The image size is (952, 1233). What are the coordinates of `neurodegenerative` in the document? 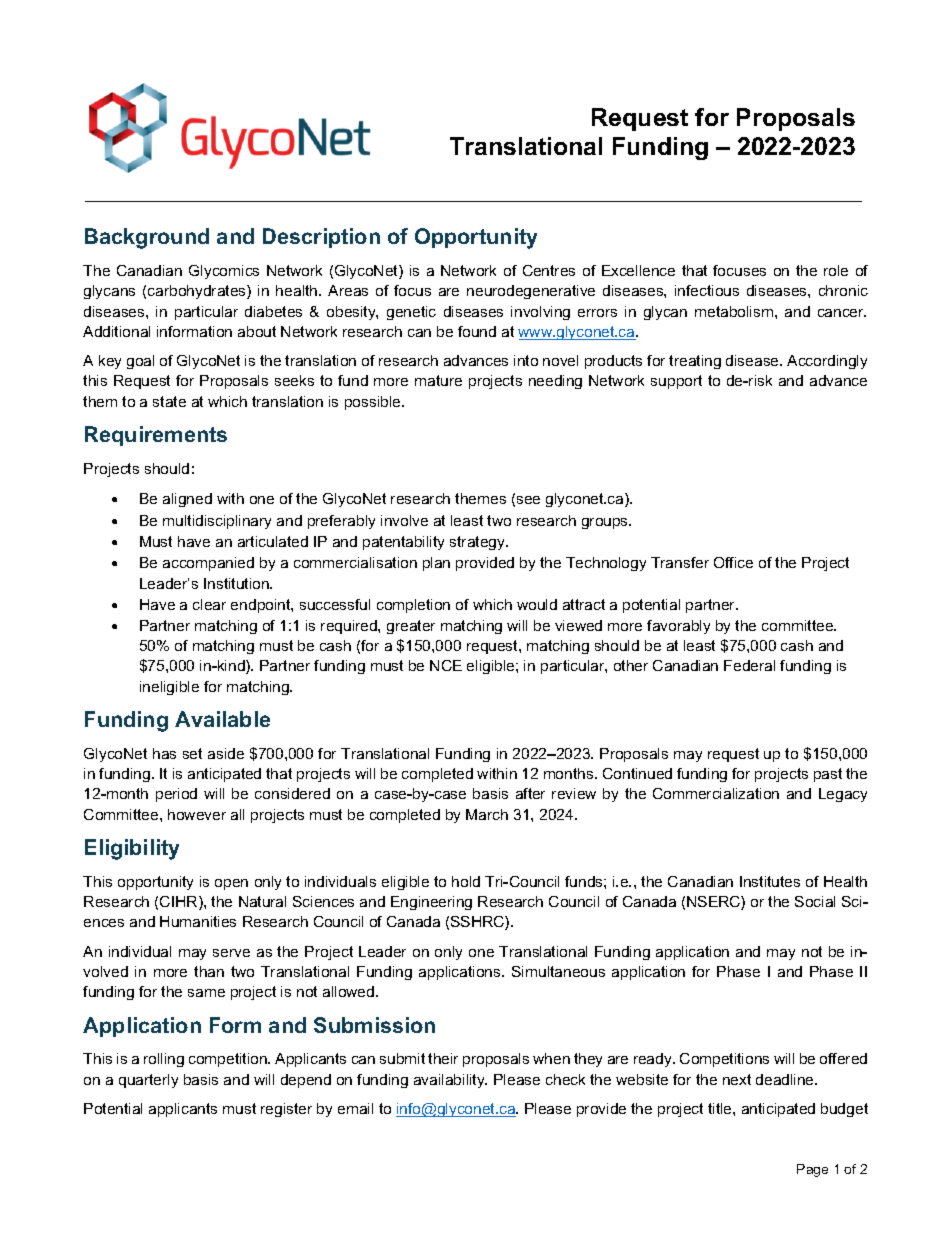 It's located at (531, 292).
